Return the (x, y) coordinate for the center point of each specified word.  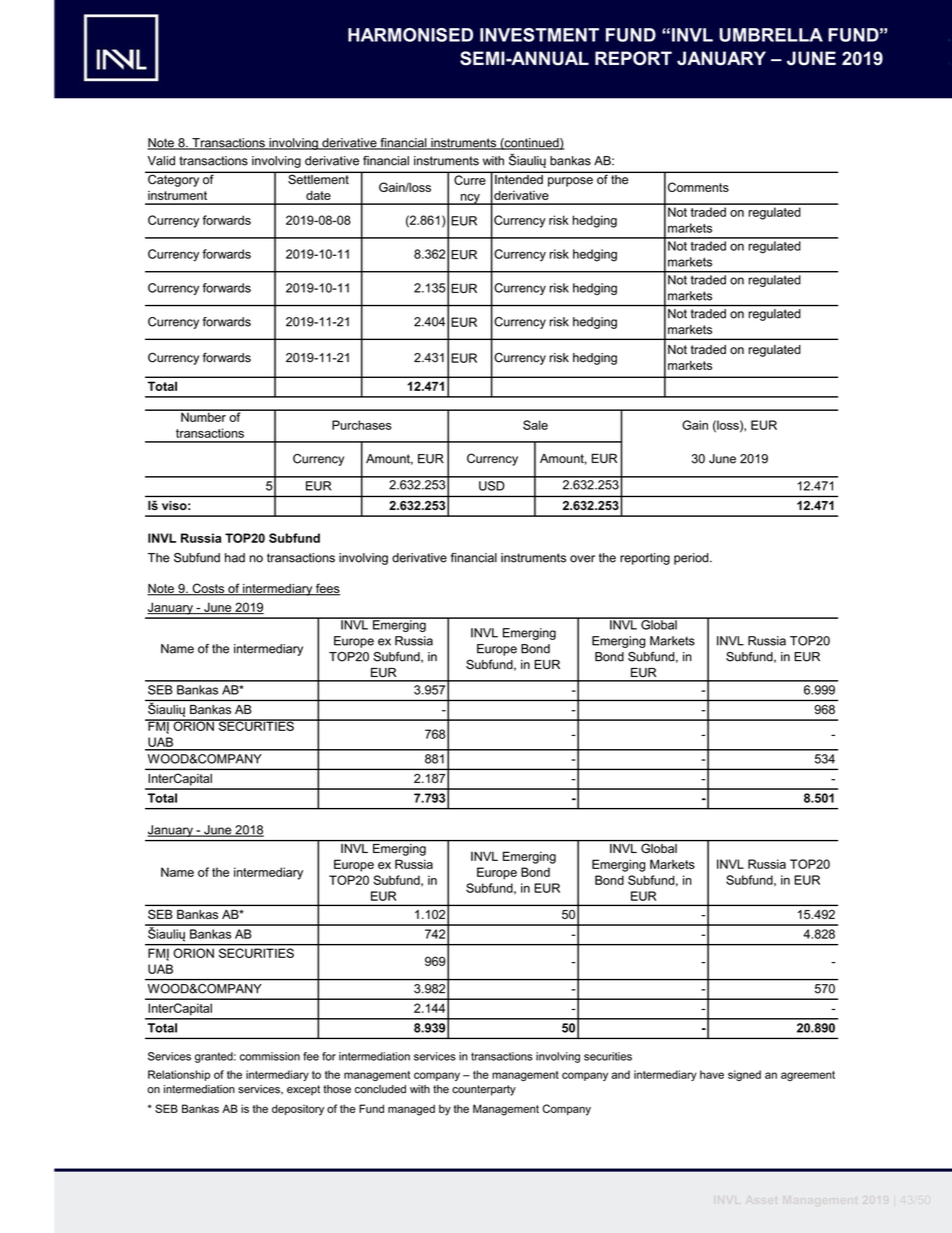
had (235, 558)
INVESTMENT (539, 35)
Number (203, 416)
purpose (570, 182)
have (712, 1074)
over (582, 559)
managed (411, 1110)
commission (270, 1056)
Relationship (179, 1075)
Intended (519, 178)
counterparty (484, 1090)
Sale (535, 425)
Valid (161, 161)
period (692, 559)
